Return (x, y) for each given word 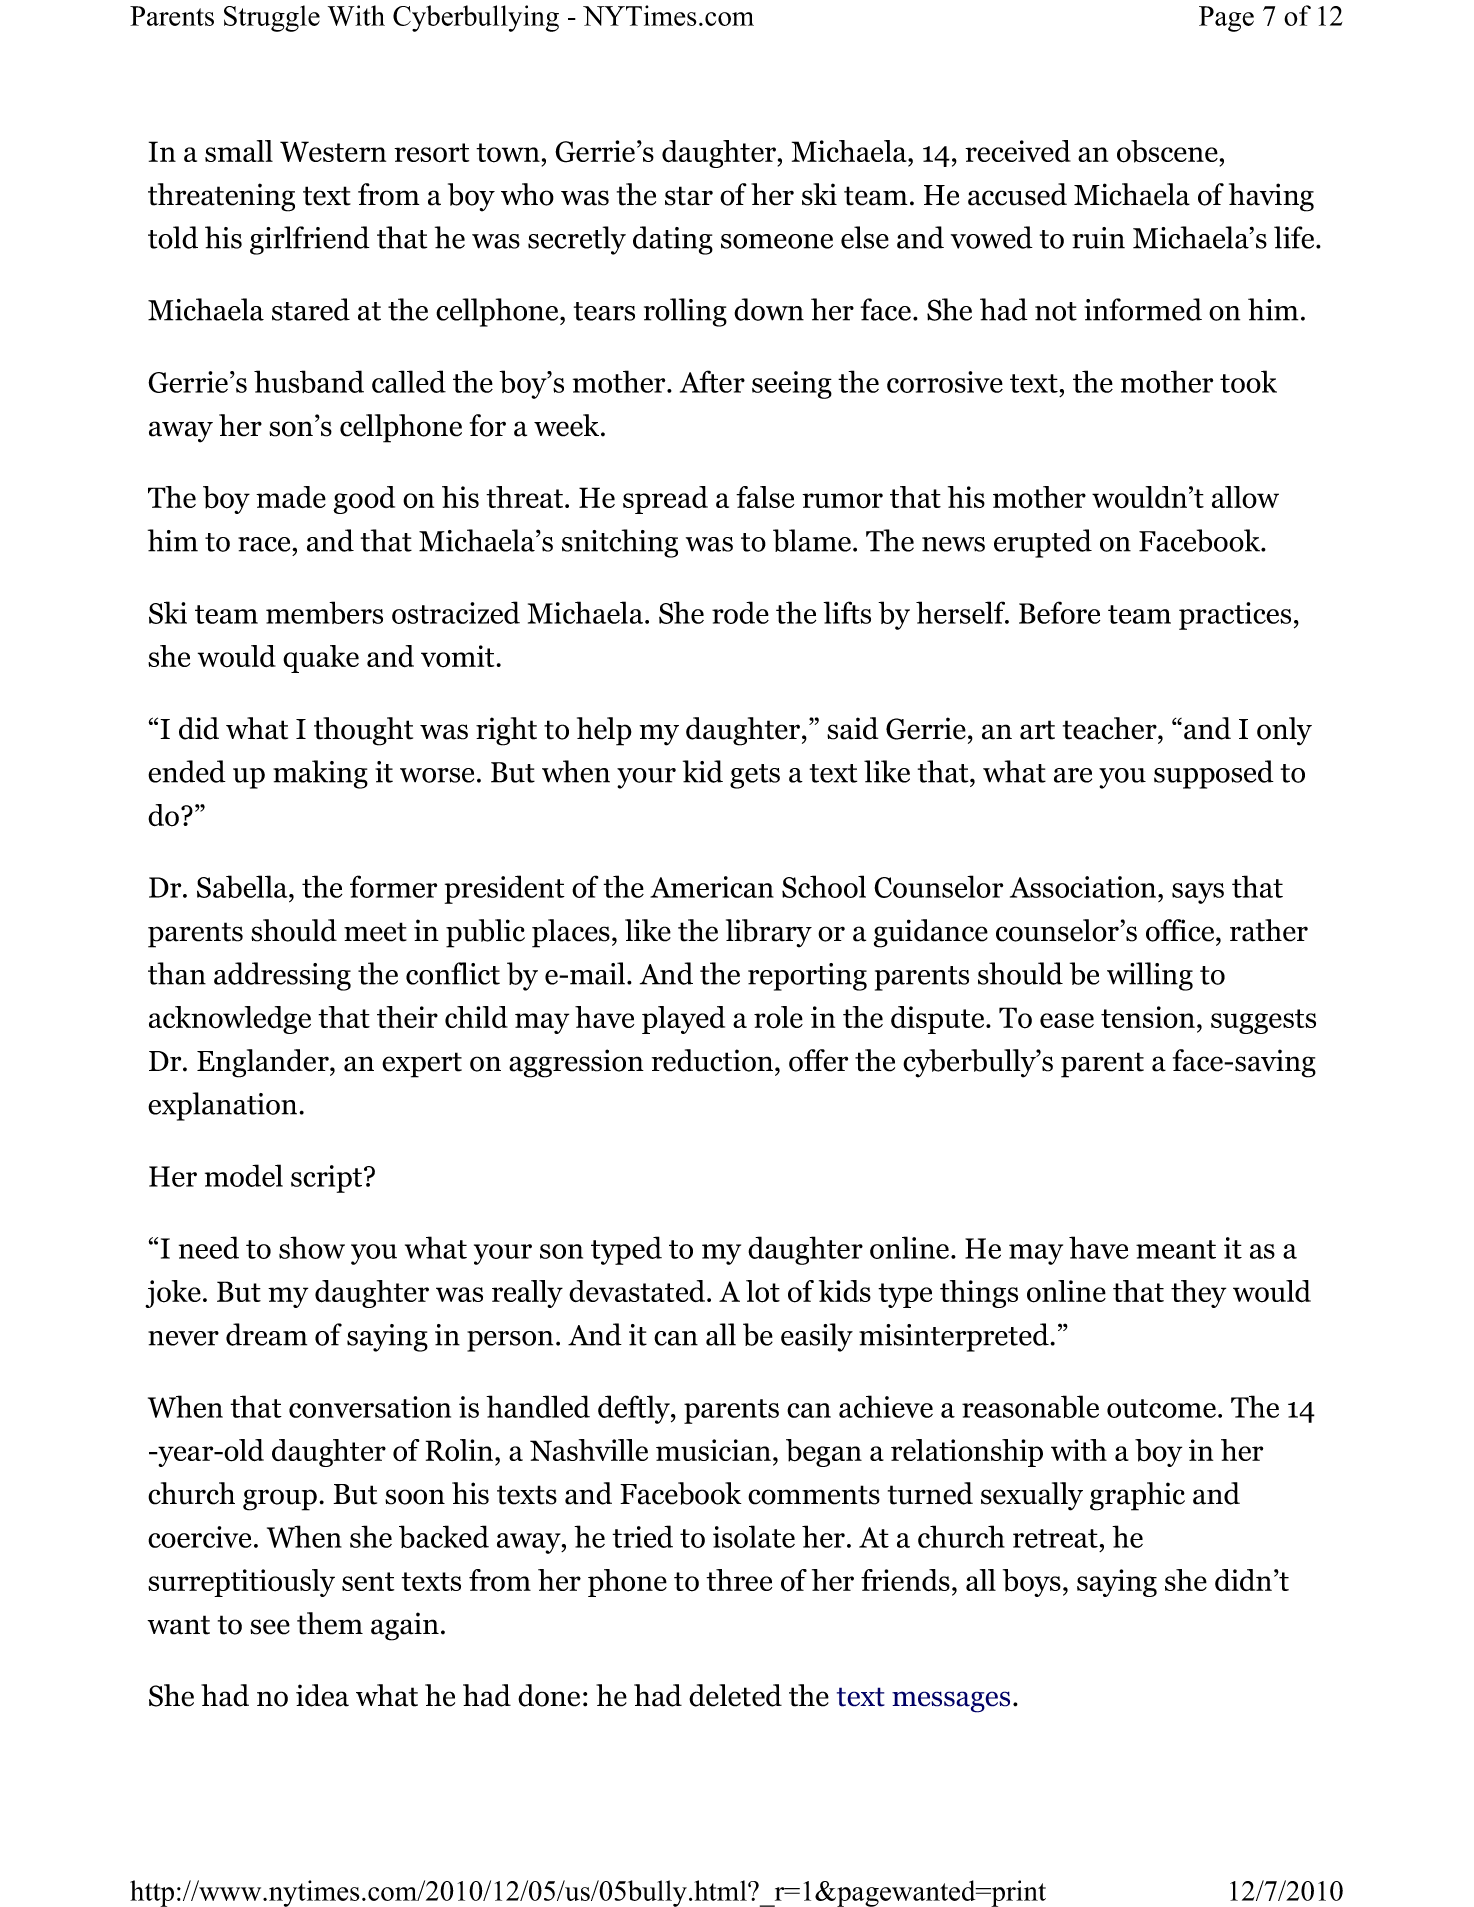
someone (777, 241)
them (330, 1623)
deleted (735, 1695)
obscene (1167, 151)
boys (1032, 1583)
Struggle (272, 18)
